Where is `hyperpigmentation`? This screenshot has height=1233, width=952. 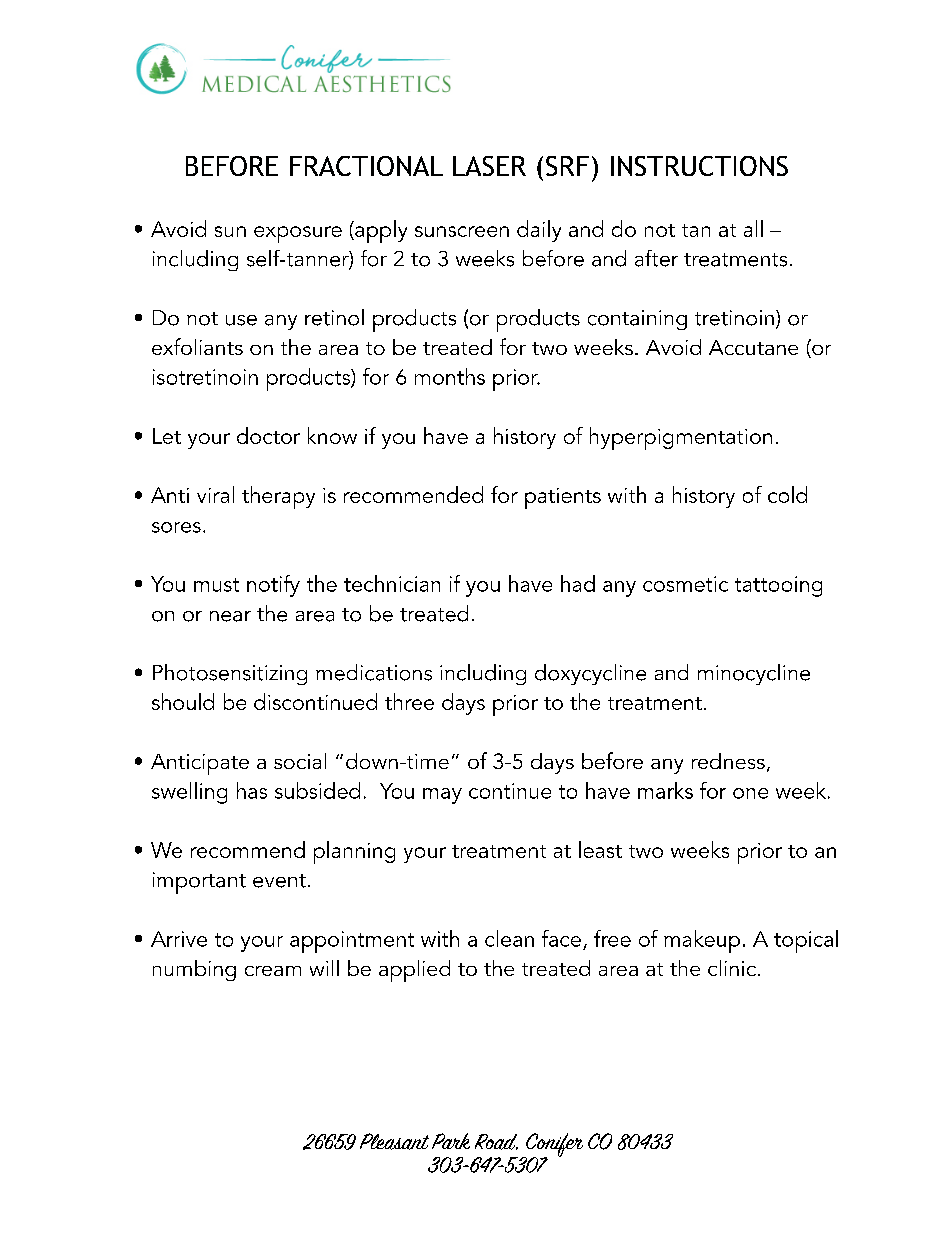
hyperpigmentation is located at coordinates (681, 438).
